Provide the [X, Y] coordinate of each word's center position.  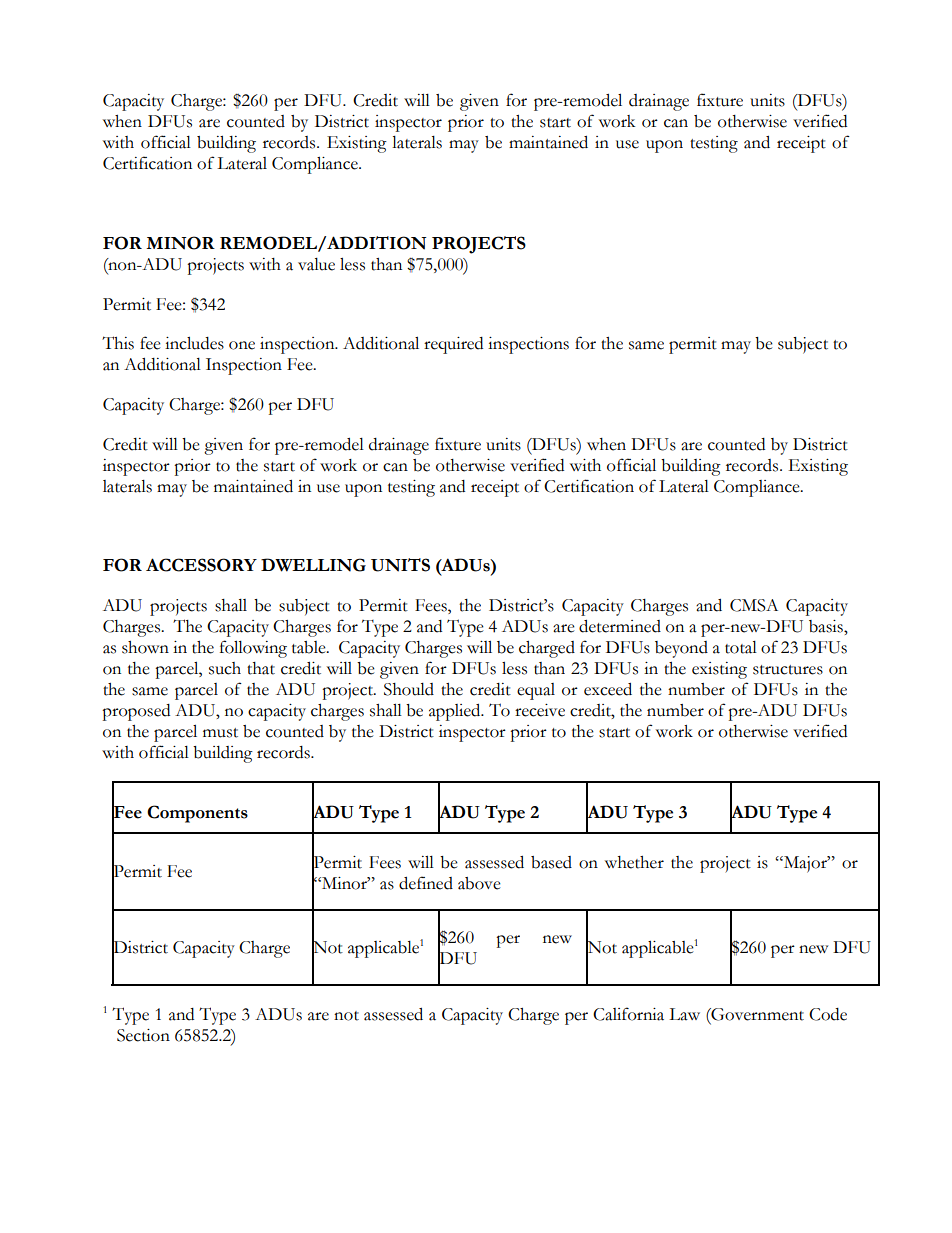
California [628, 1014]
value [316, 264]
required [453, 345]
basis [827, 626]
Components [197, 814]
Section [143, 1035]
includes [194, 343]
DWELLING [313, 565]
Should [409, 689]
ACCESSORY [201, 565]
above [479, 883]
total [741, 647]
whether [634, 862]
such [225, 668]
